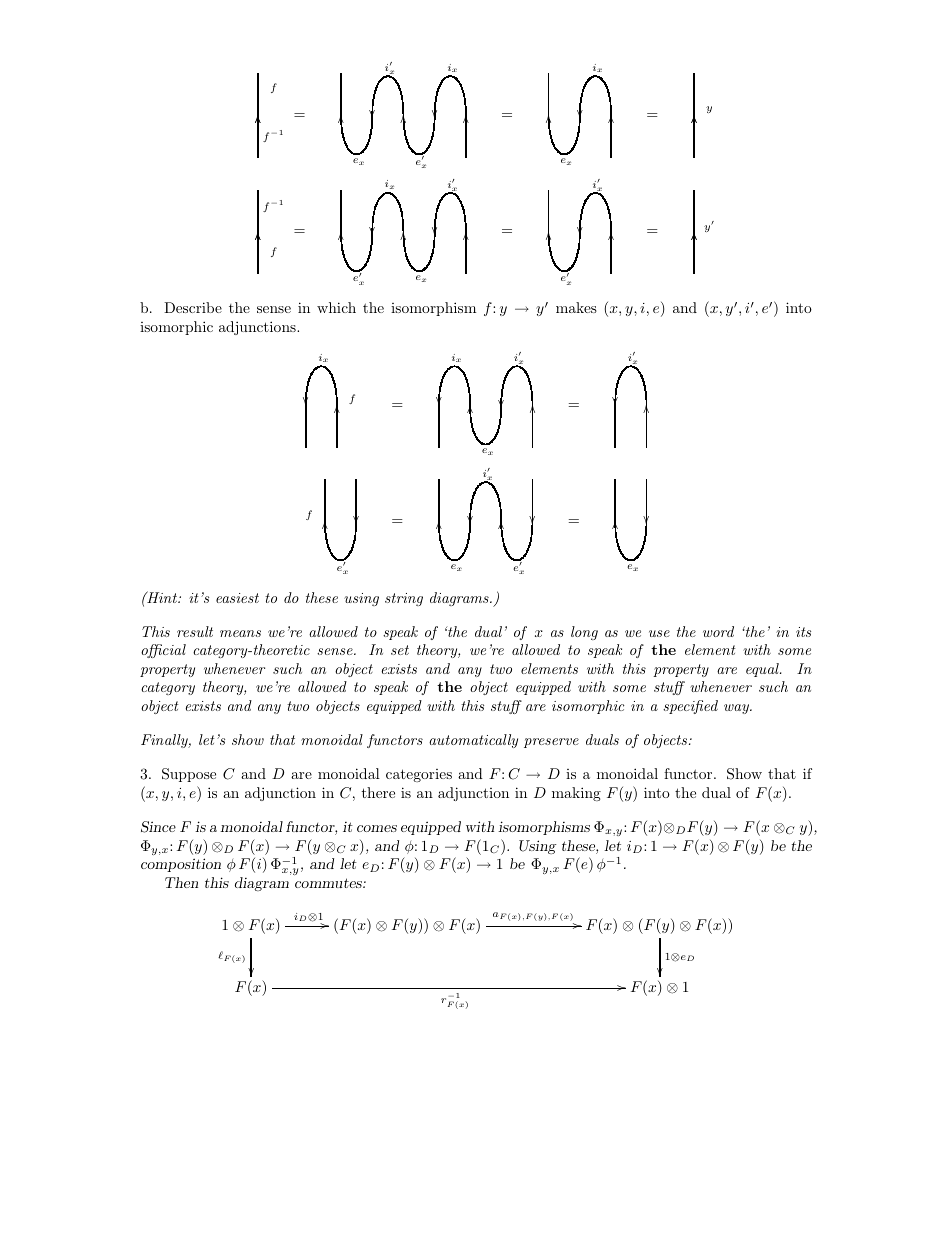  What do you see at coordinates (193, 307) in the screenshot?
I see `Describe` at bounding box center [193, 307].
